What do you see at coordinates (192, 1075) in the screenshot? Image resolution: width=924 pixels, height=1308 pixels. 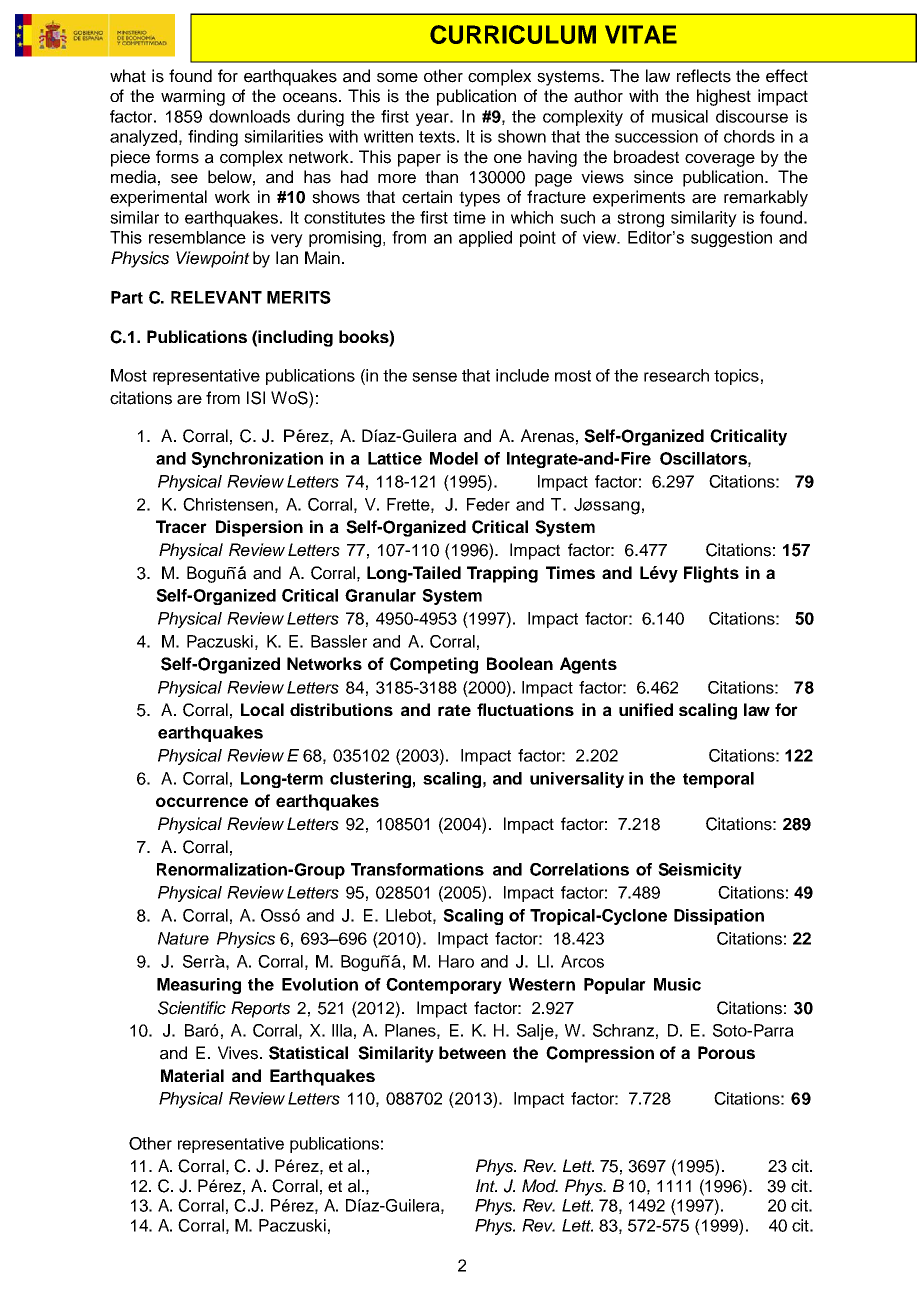 I see `Material` at bounding box center [192, 1075].
